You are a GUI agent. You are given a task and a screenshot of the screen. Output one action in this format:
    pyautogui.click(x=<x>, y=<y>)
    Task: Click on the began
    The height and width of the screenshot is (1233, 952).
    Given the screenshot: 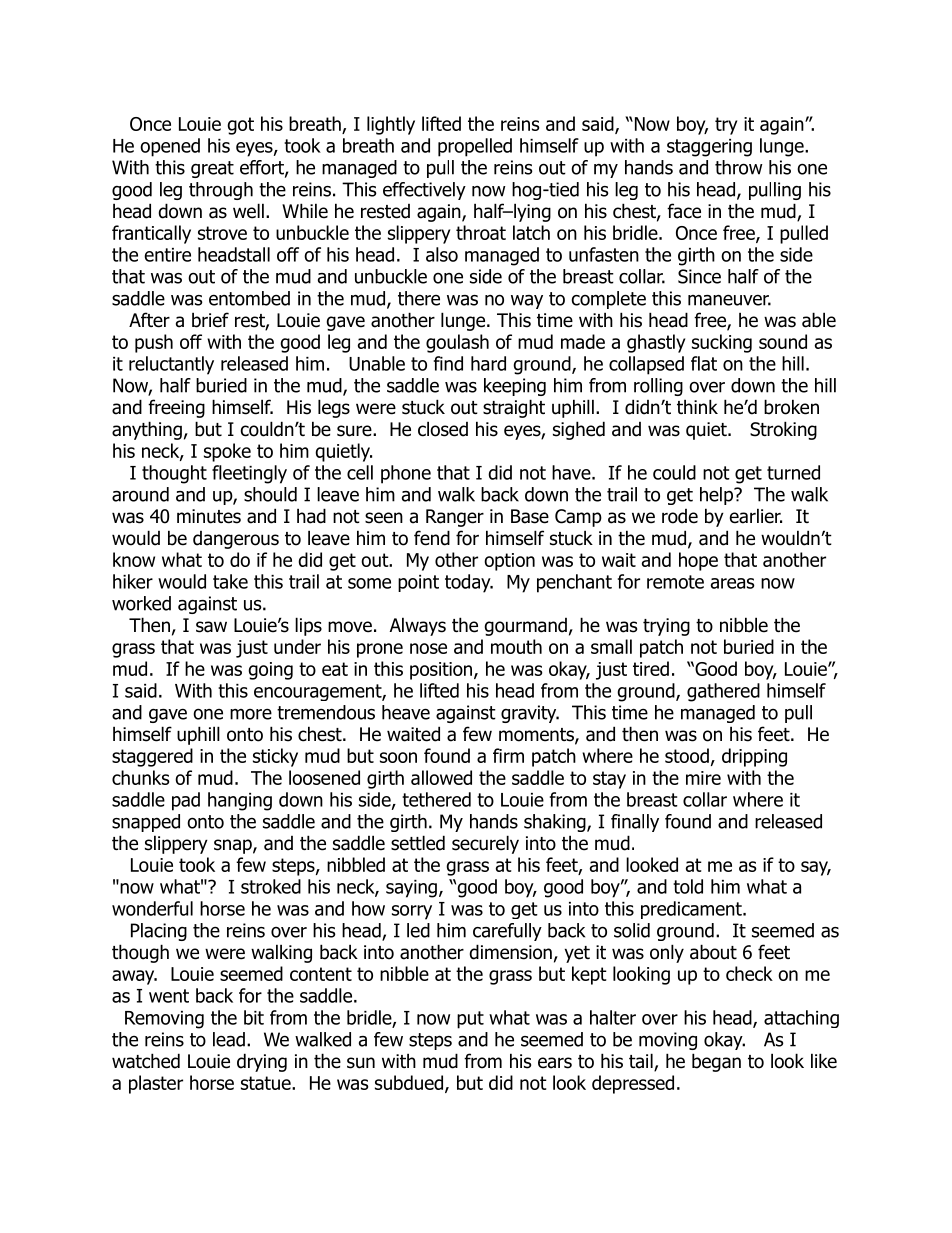 What is the action you would take?
    pyautogui.click(x=716, y=1062)
